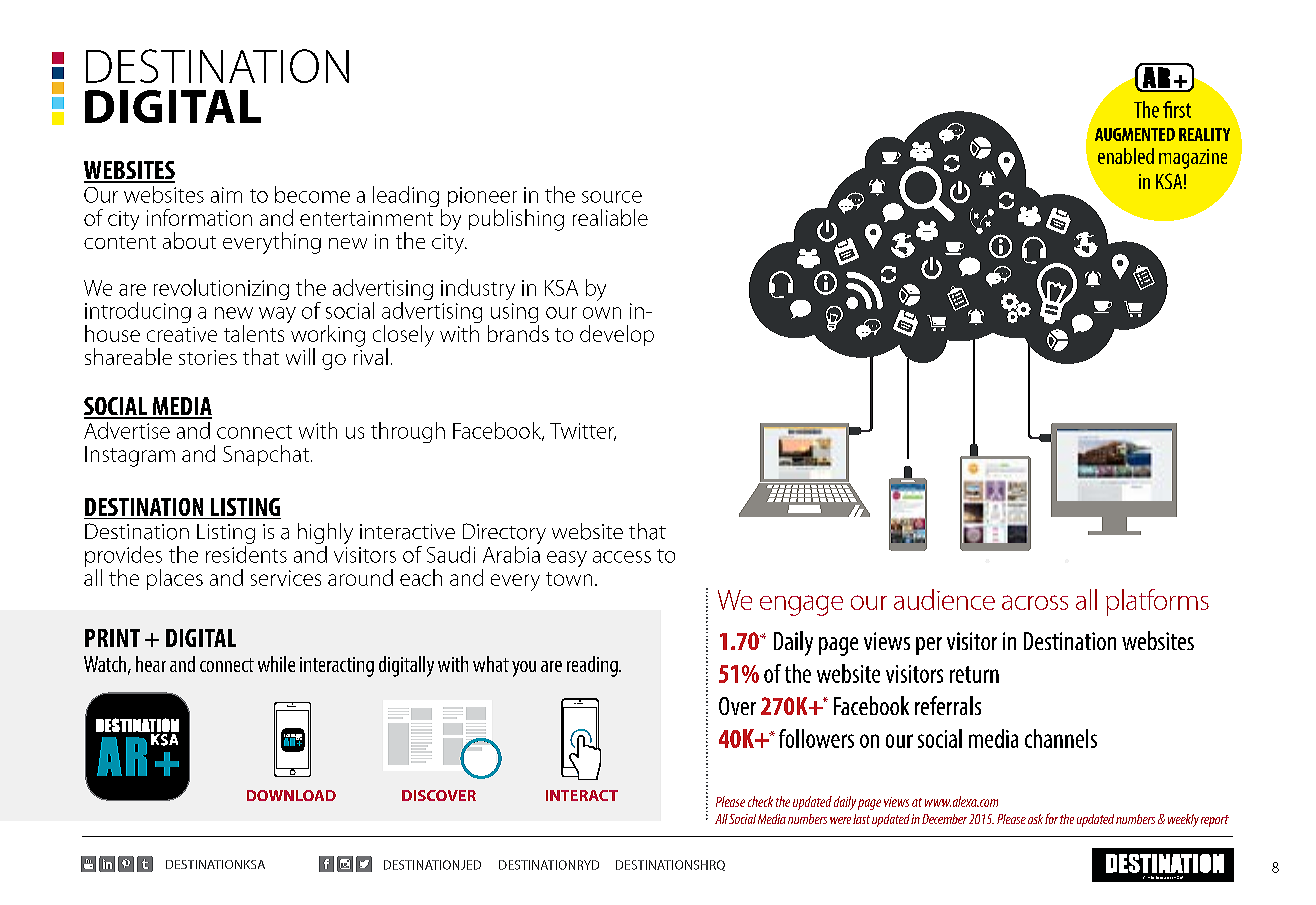 The width and height of the document is (1316, 905). I want to click on aim, so click(226, 195).
